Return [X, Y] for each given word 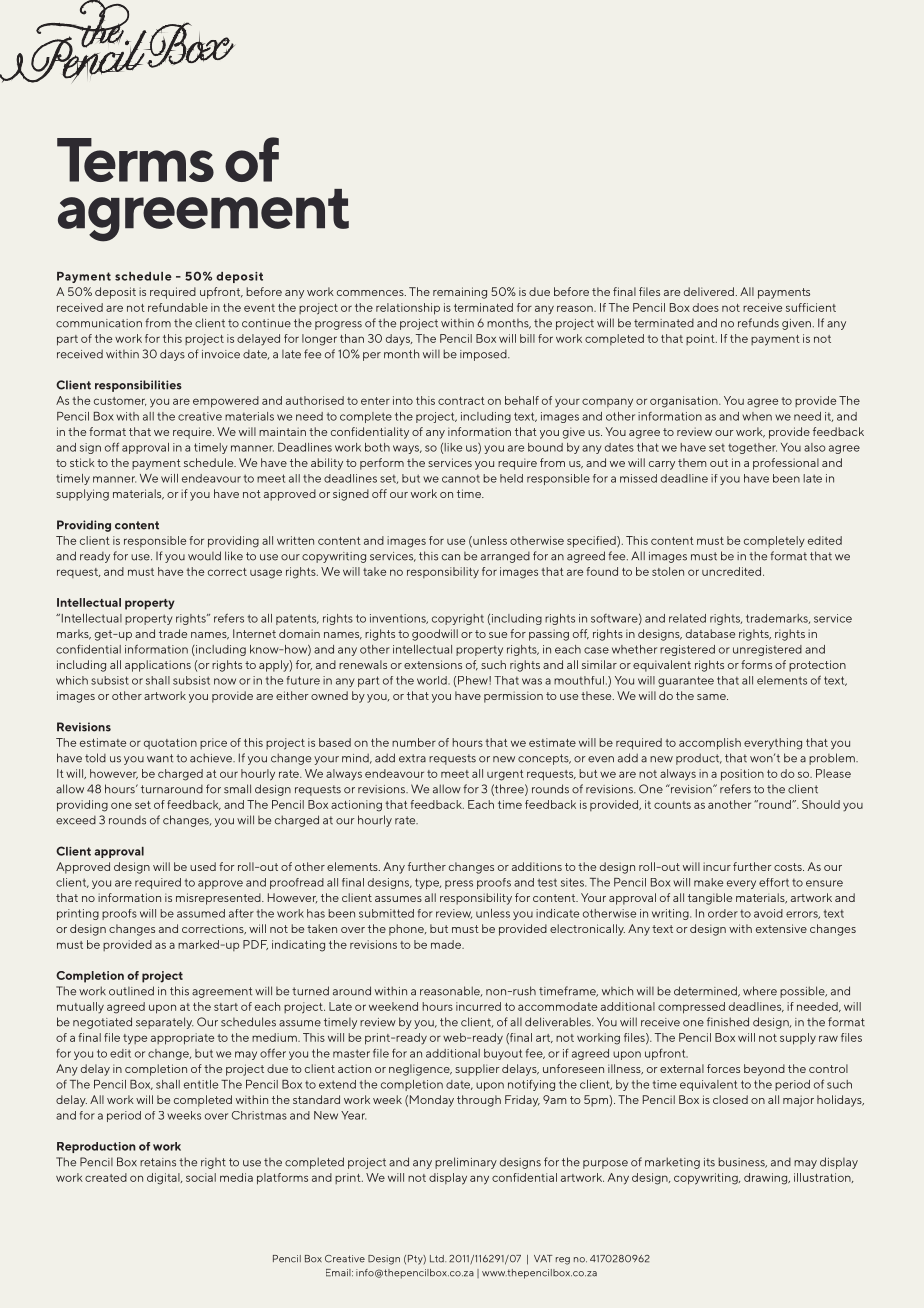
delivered [709, 291]
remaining [460, 293]
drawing [767, 1179]
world [433, 680]
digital [164, 1179]
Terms [135, 160]
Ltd [438, 1259]
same [712, 697]
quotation [170, 743]
